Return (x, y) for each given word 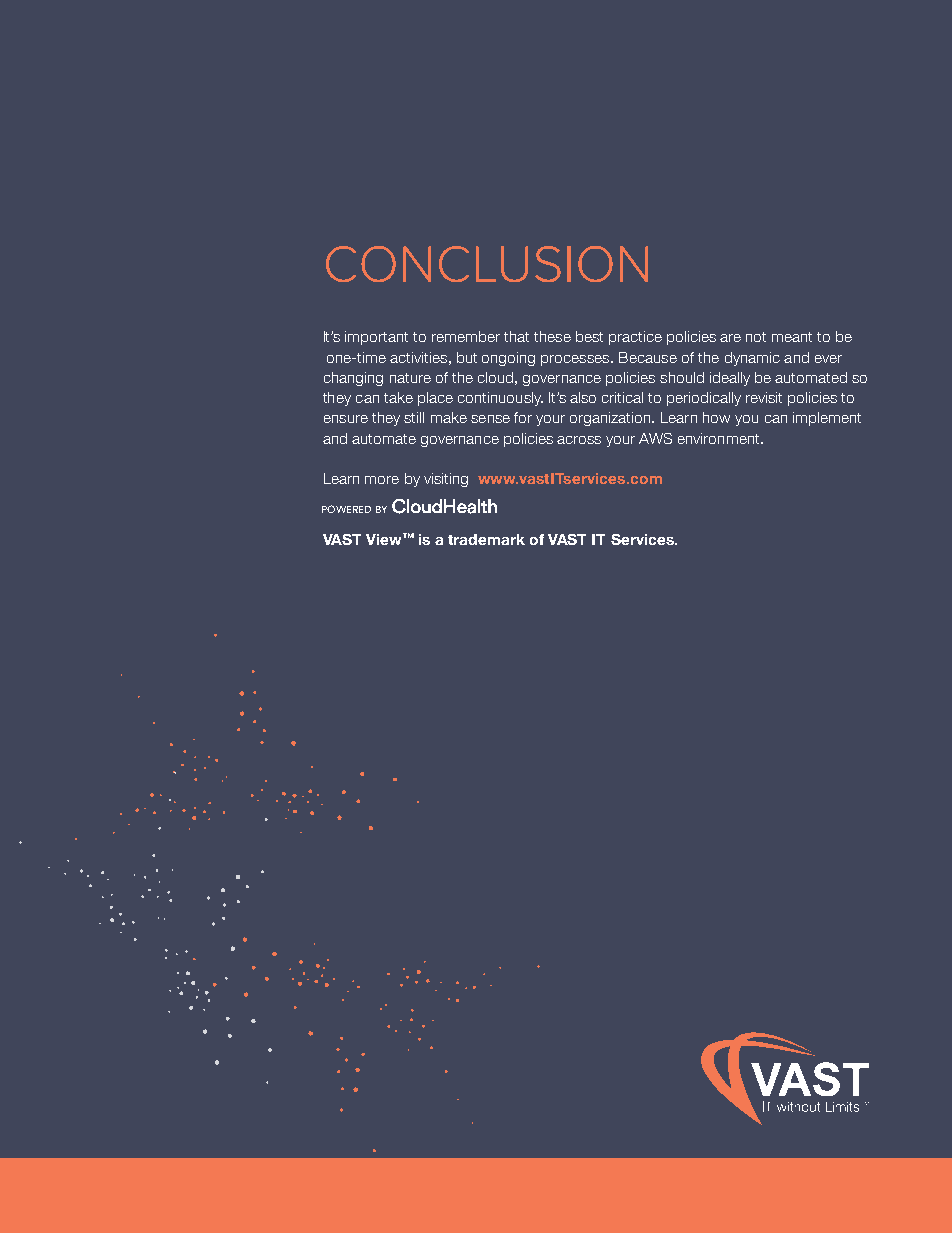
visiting (446, 480)
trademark (486, 539)
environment (720, 438)
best (589, 336)
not (756, 337)
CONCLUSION (487, 264)
